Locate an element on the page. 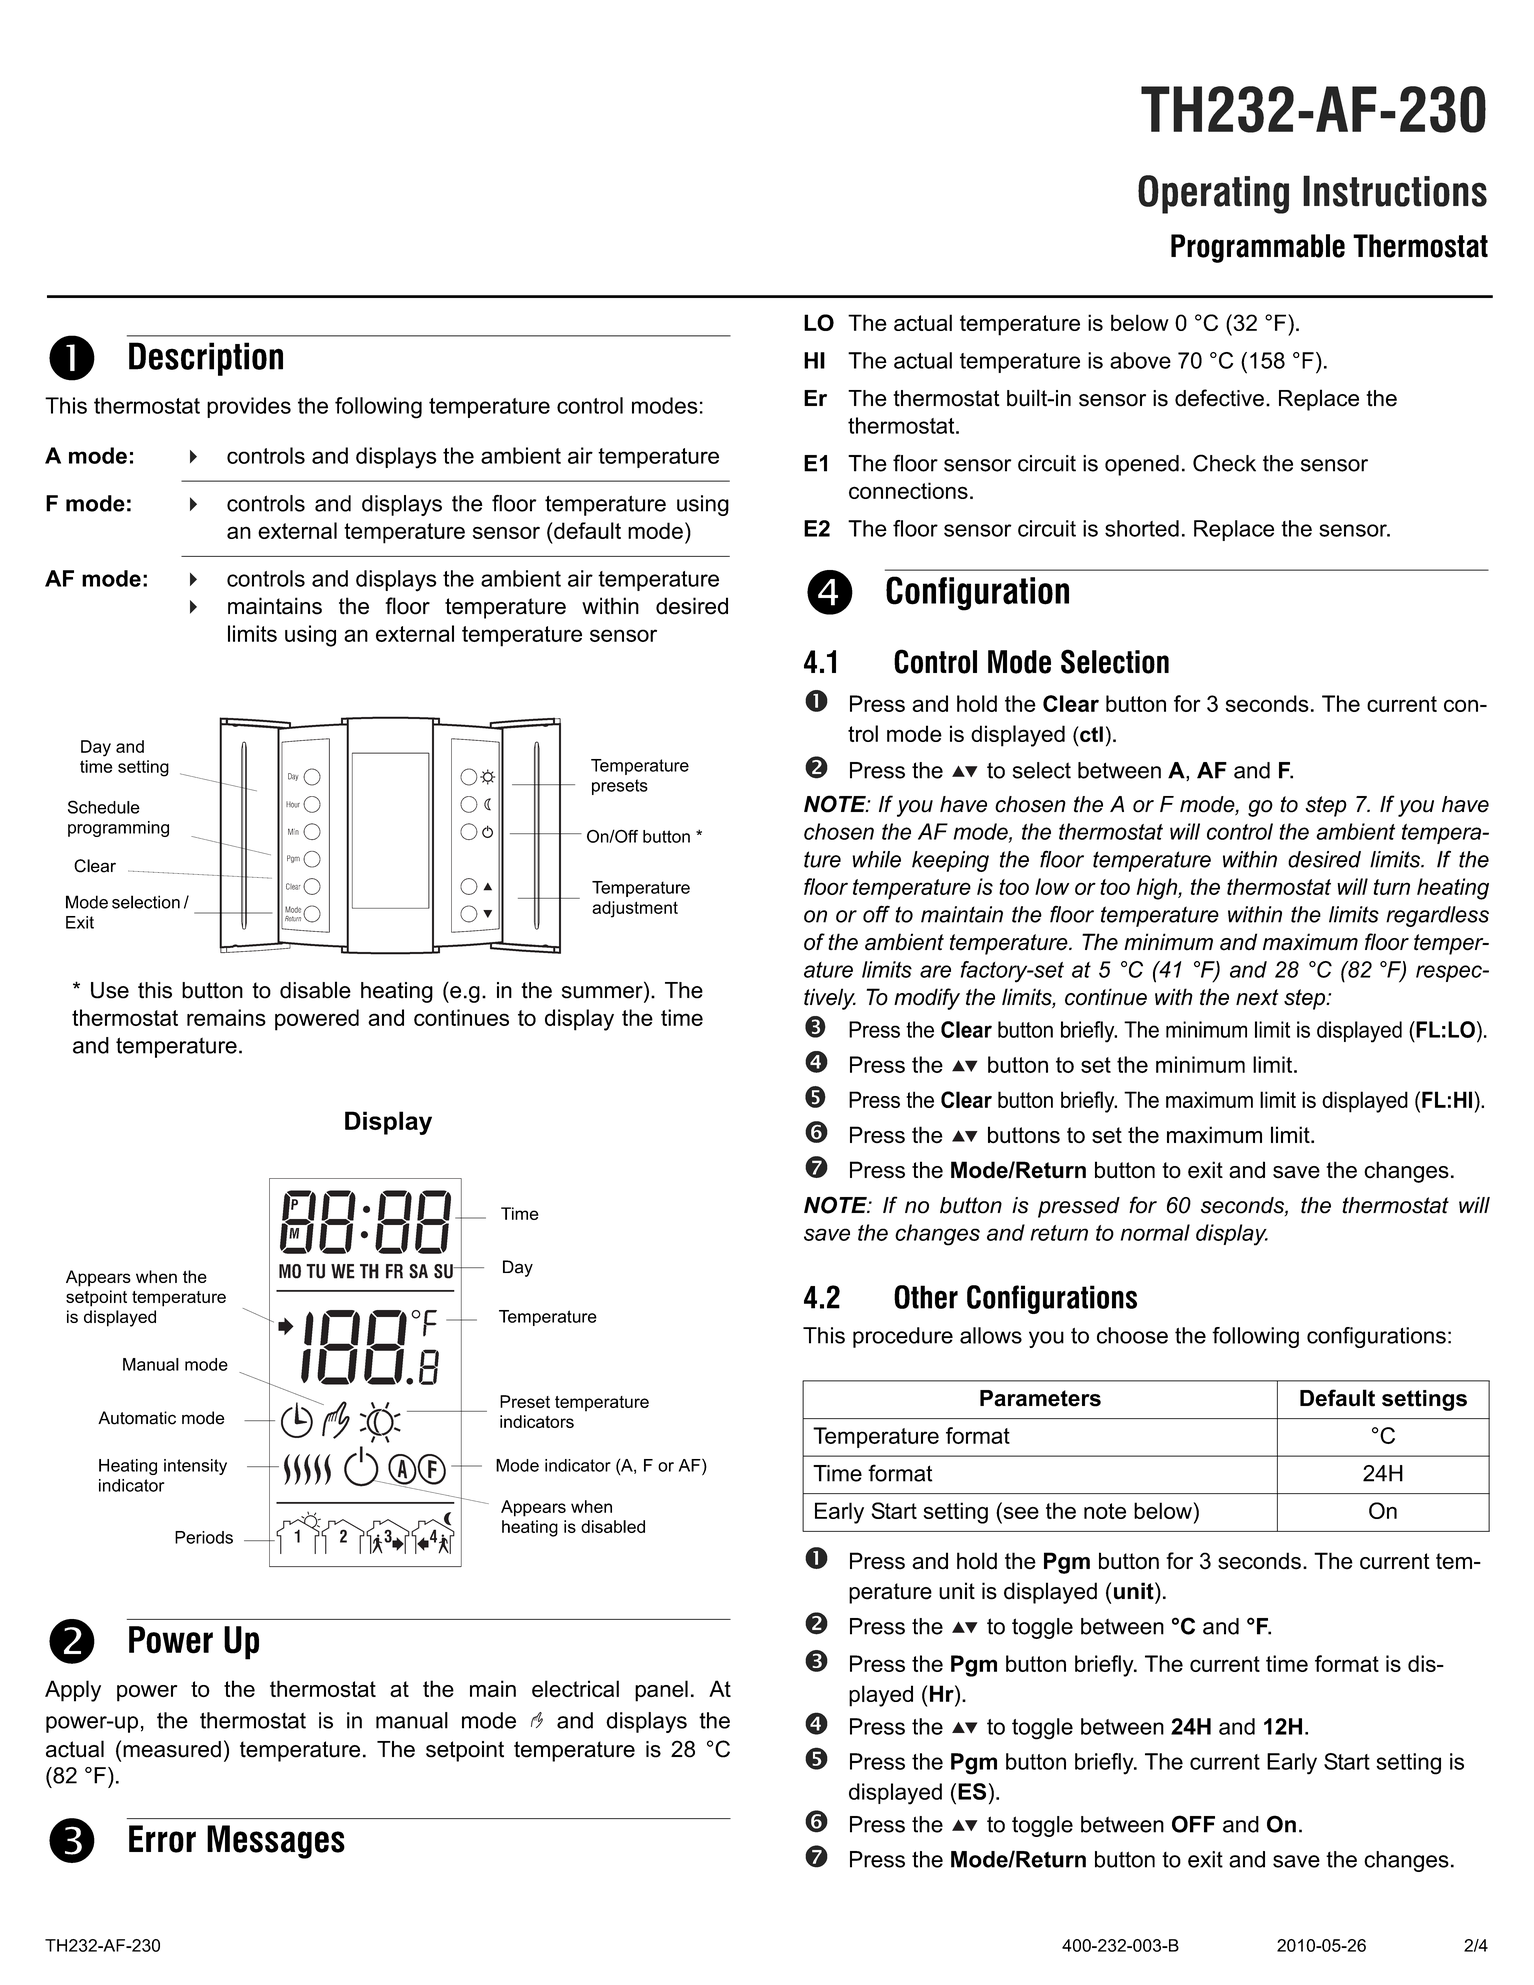 This image has height=1985, width=1534. Messages is located at coordinates (276, 1842).
